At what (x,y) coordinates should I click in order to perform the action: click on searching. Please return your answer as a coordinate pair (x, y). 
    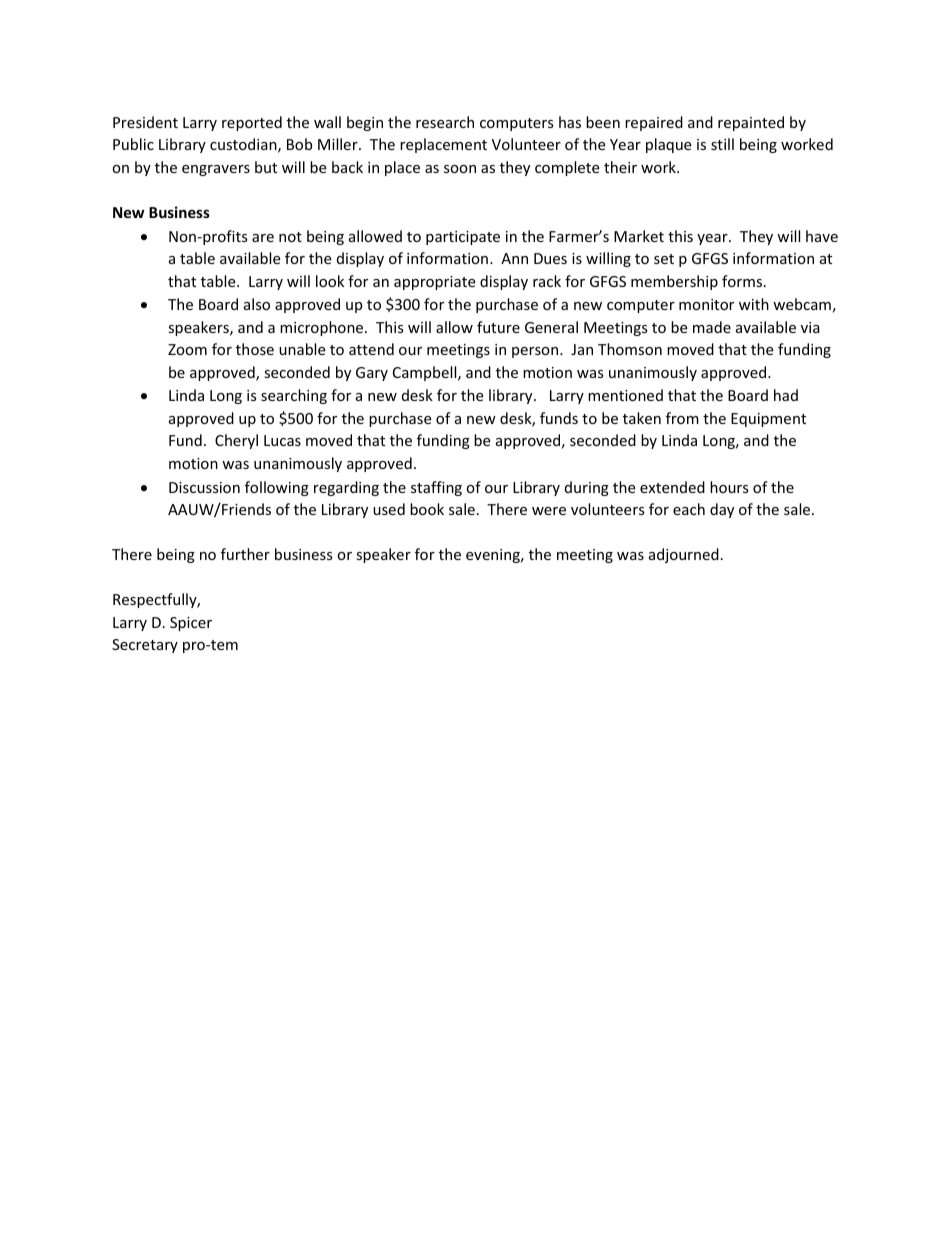
    Looking at the image, I should click on (294, 396).
